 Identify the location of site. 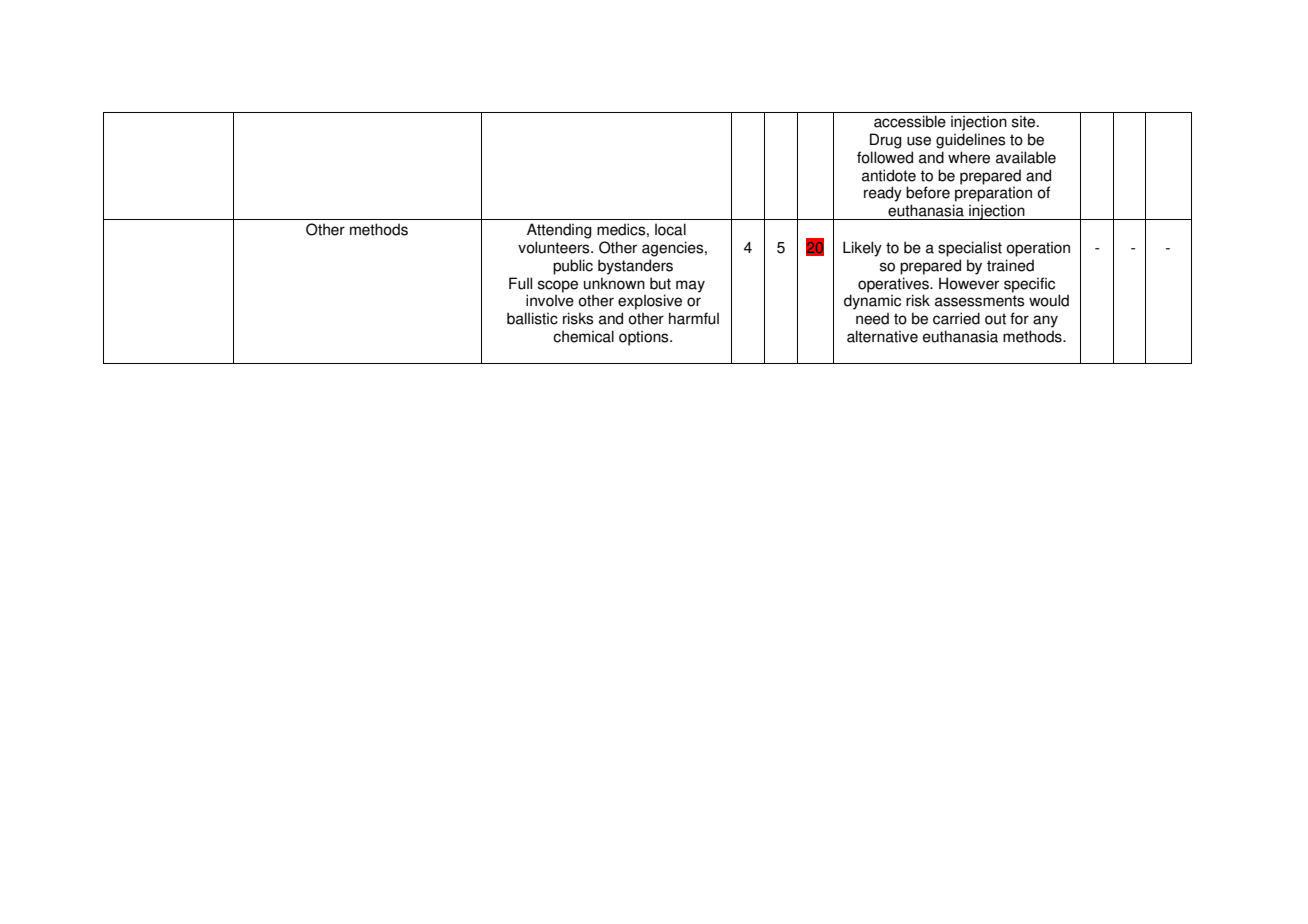
(1025, 121).
